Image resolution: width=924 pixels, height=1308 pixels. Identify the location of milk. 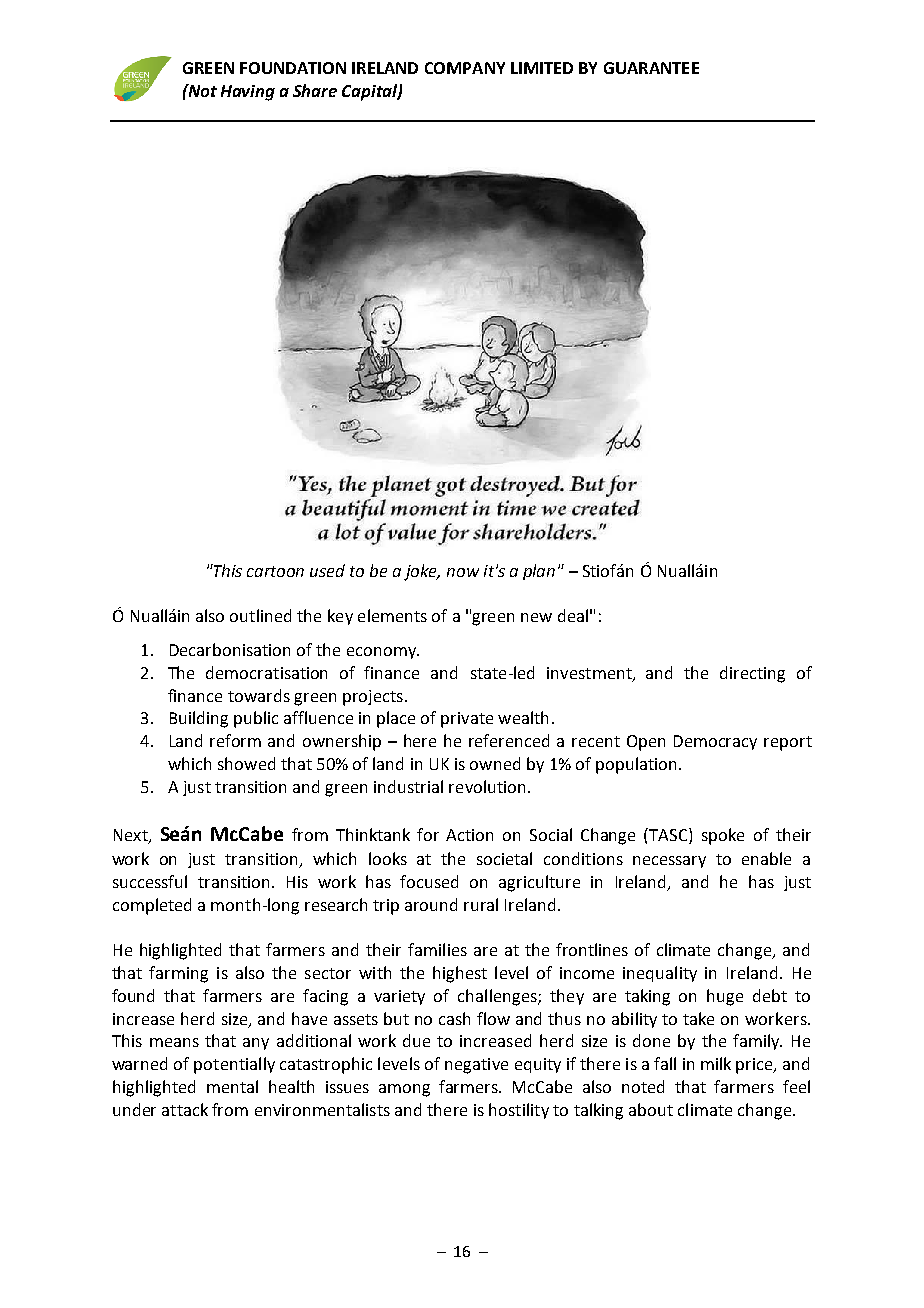
(716, 1063).
